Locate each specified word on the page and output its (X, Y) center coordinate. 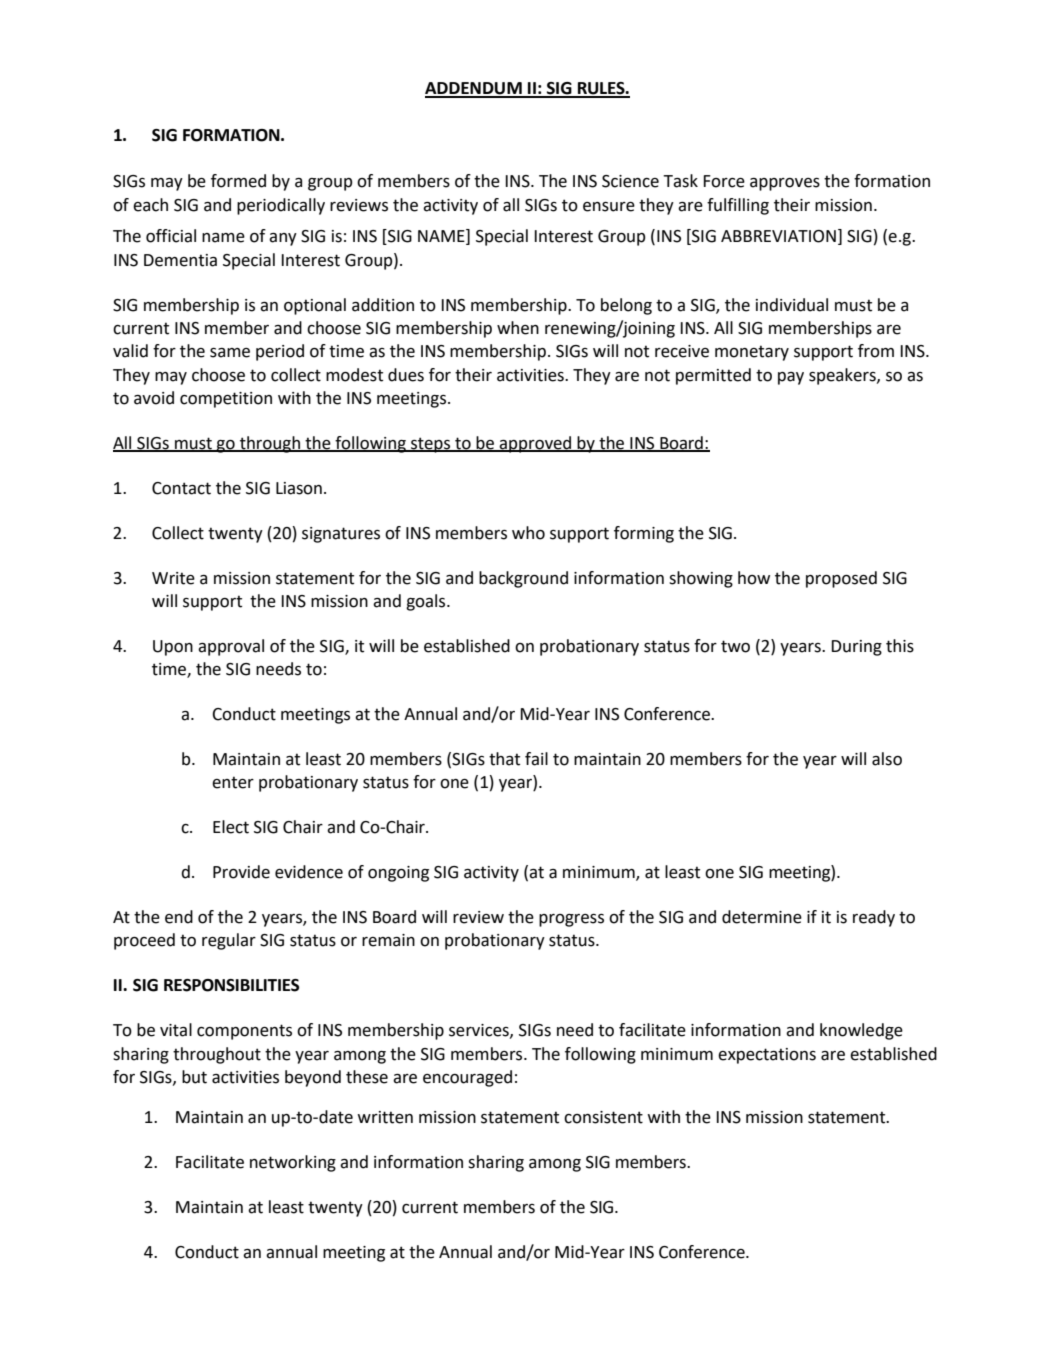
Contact (181, 488)
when (518, 328)
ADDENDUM (474, 89)
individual (792, 305)
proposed (841, 579)
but (194, 1077)
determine (762, 917)
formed (238, 181)
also (887, 759)
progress (571, 920)
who (528, 533)
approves (785, 184)
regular (229, 941)
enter (233, 782)
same (230, 353)
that (504, 759)
